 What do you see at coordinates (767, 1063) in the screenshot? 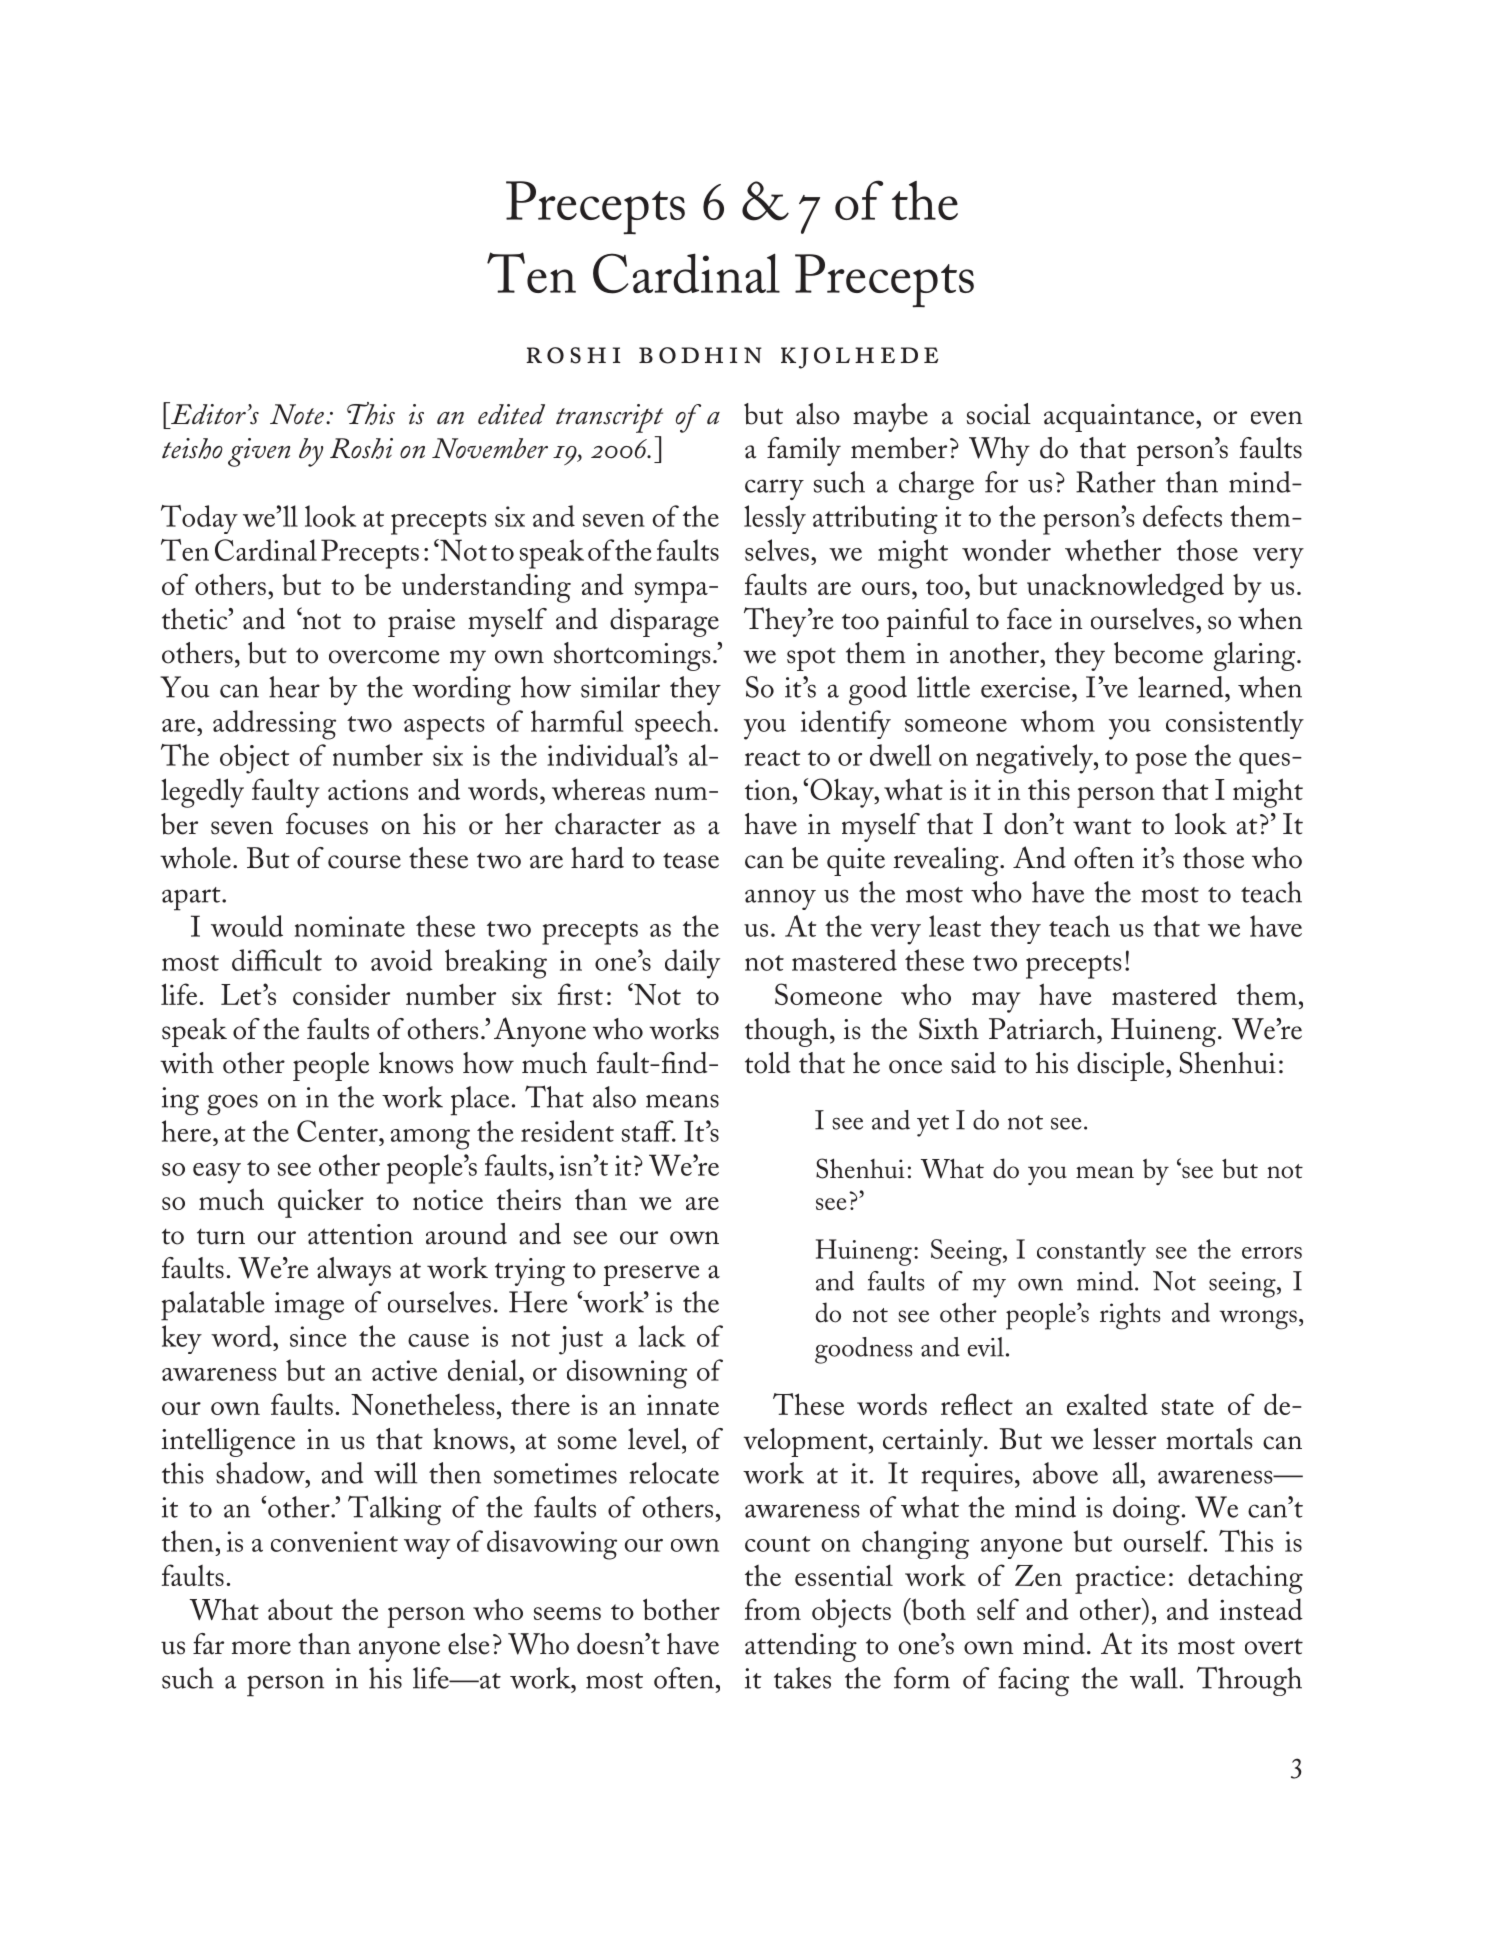
I see `told` at bounding box center [767, 1063].
